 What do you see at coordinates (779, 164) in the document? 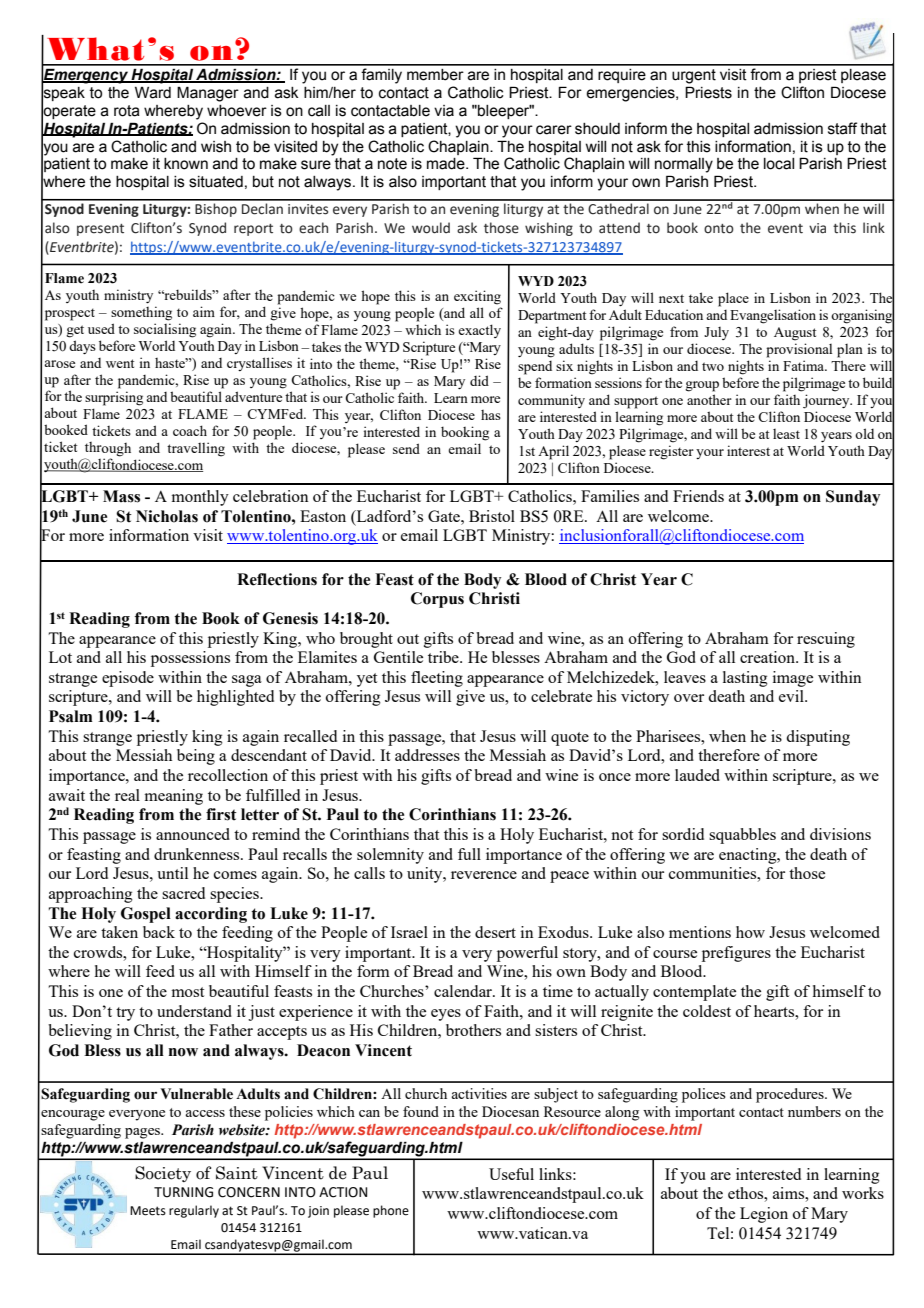
I see `local` at bounding box center [779, 164].
